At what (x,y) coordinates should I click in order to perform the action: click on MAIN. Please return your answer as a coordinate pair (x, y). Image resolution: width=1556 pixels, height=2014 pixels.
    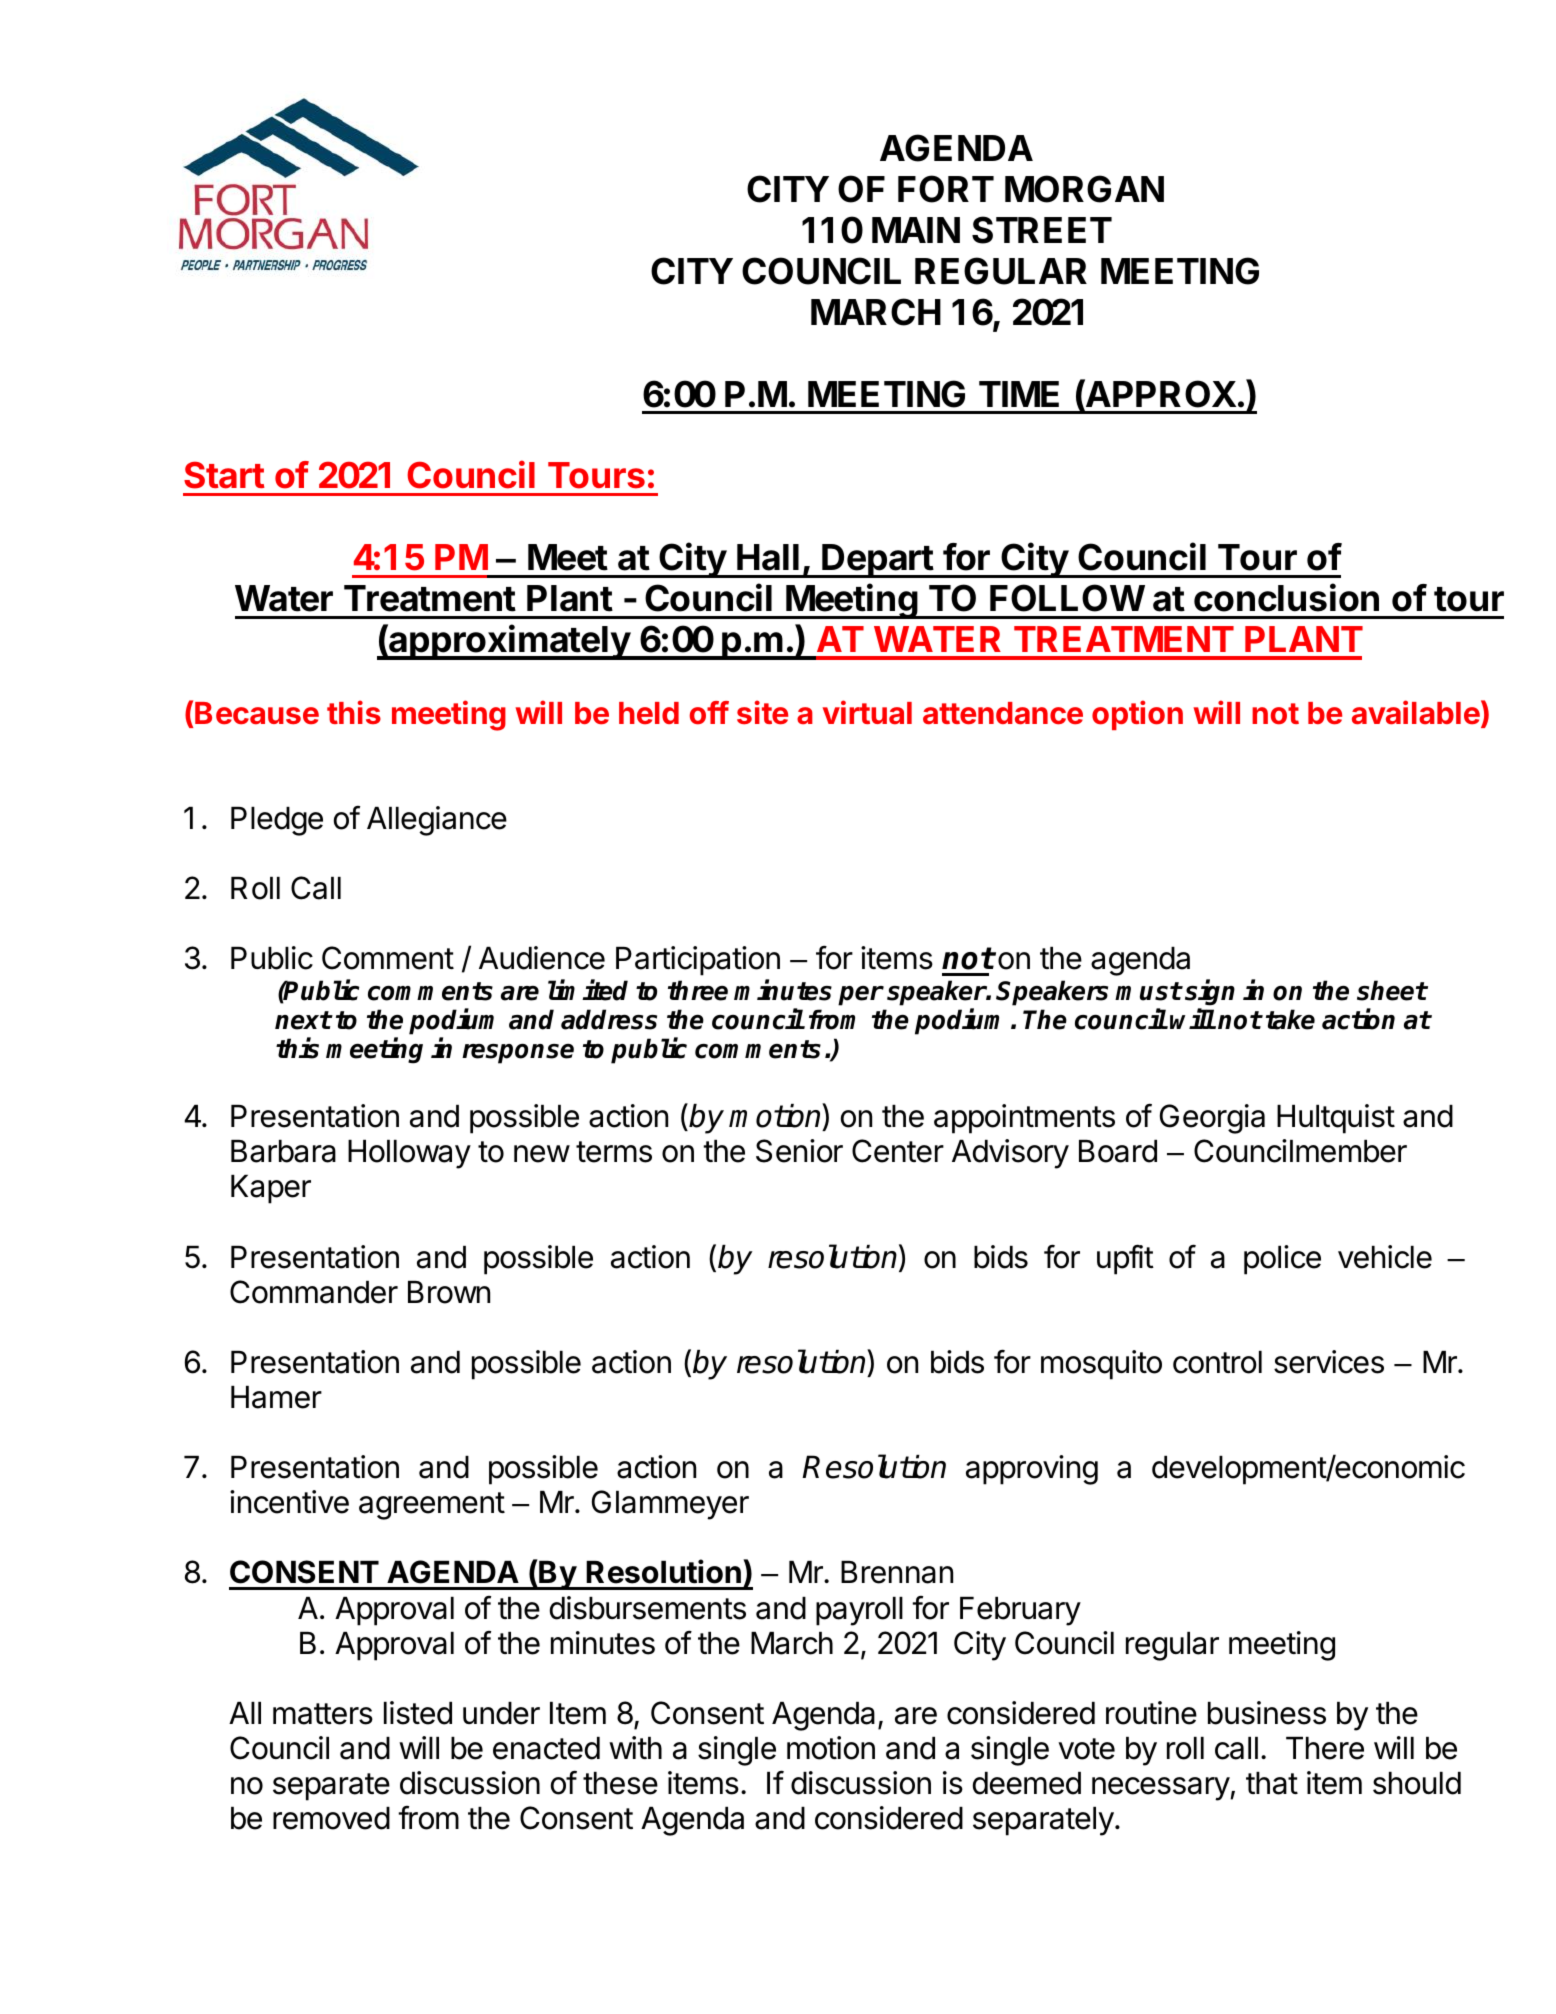
    Looking at the image, I should click on (916, 230).
